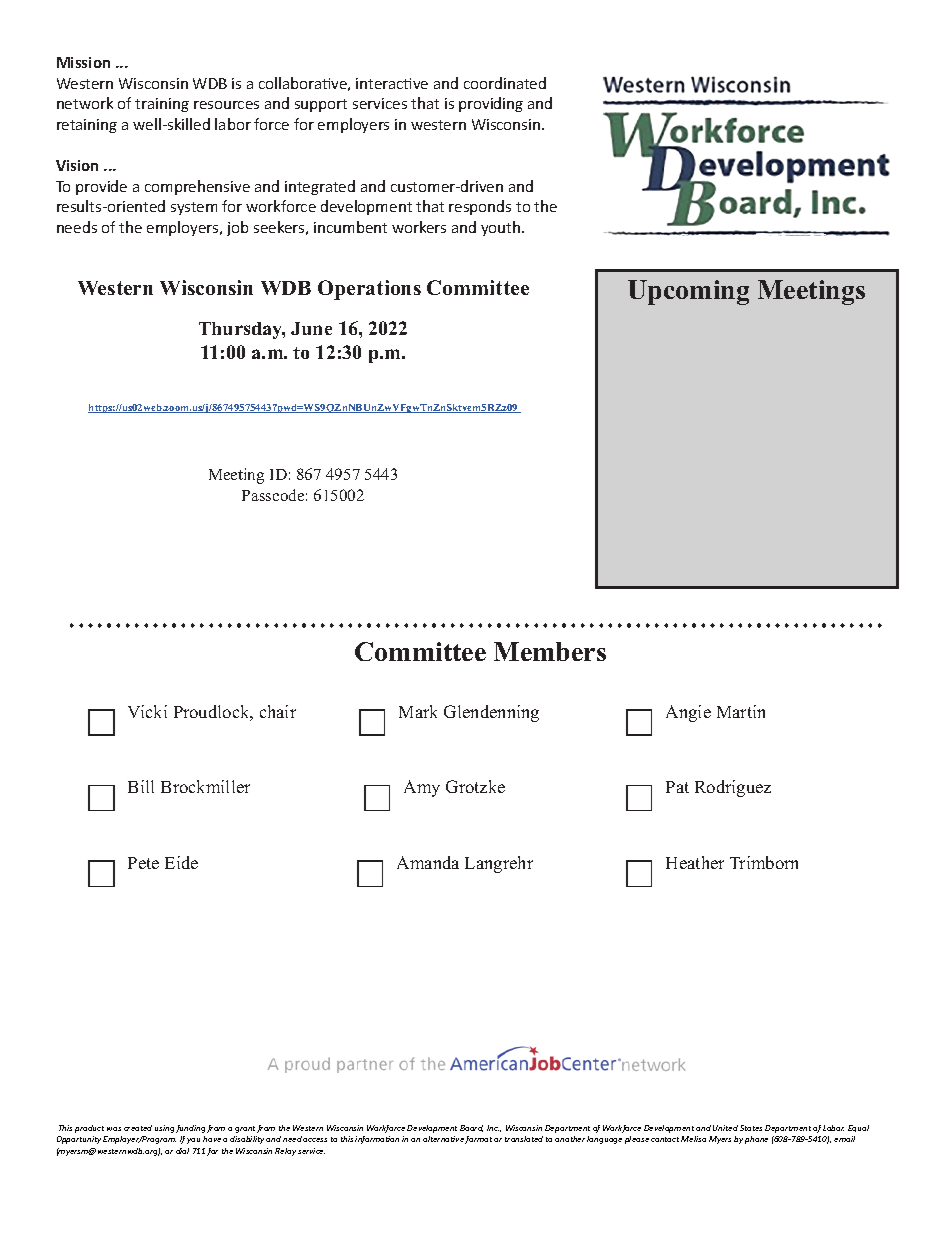 This image has height=1233, width=952. Describe the element at coordinates (164, 1129) in the image. I see `using` at that location.
